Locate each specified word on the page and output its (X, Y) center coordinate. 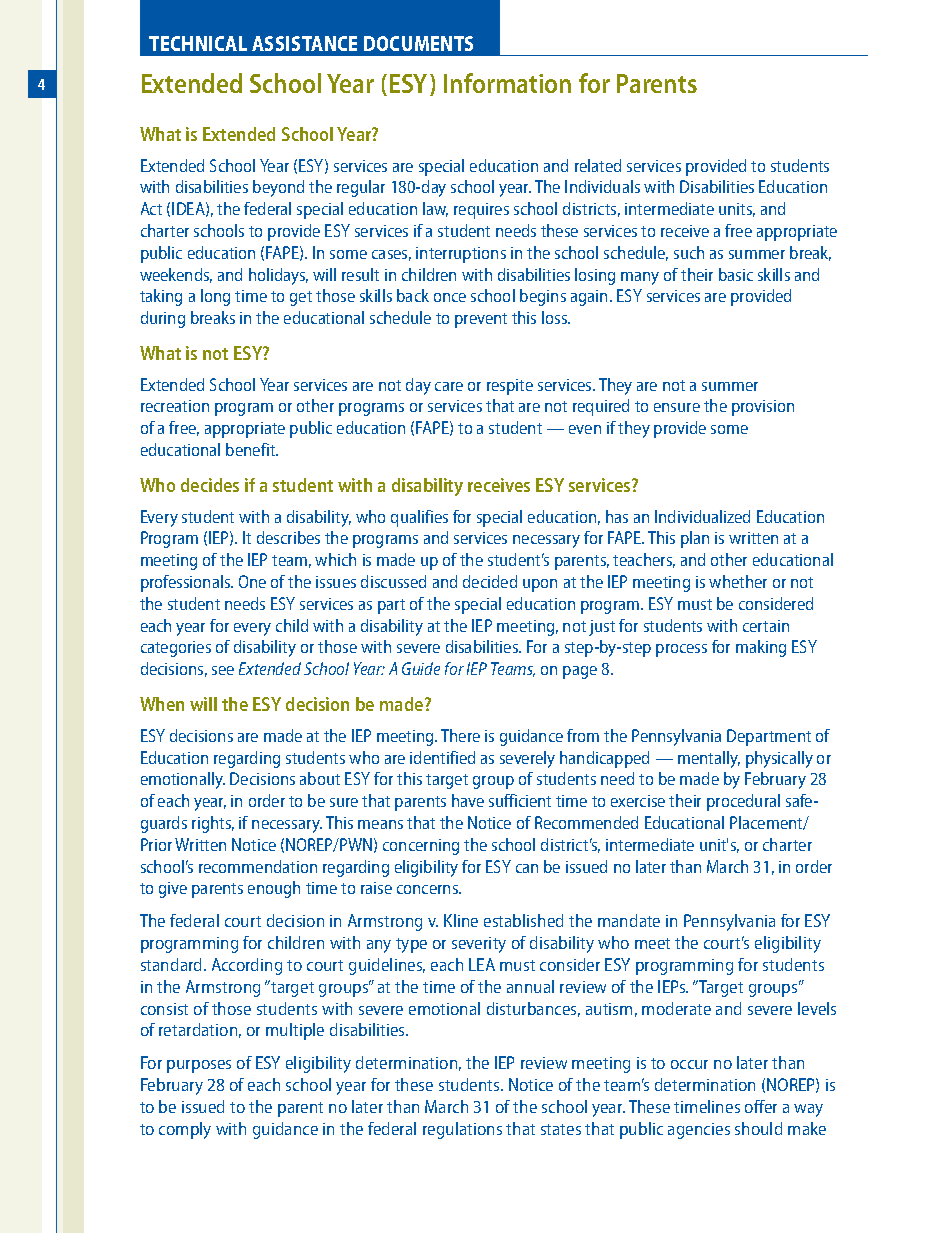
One (252, 581)
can (527, 868)
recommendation (258, 866)
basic (736, 274)
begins (543, 297)
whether (738, 581)
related (598, 165)
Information (507, 83)
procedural (743, 802)
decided (490, 581)
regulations (462, 1130)
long (215, 297)
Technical (198, 43)
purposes (199, 1066)
